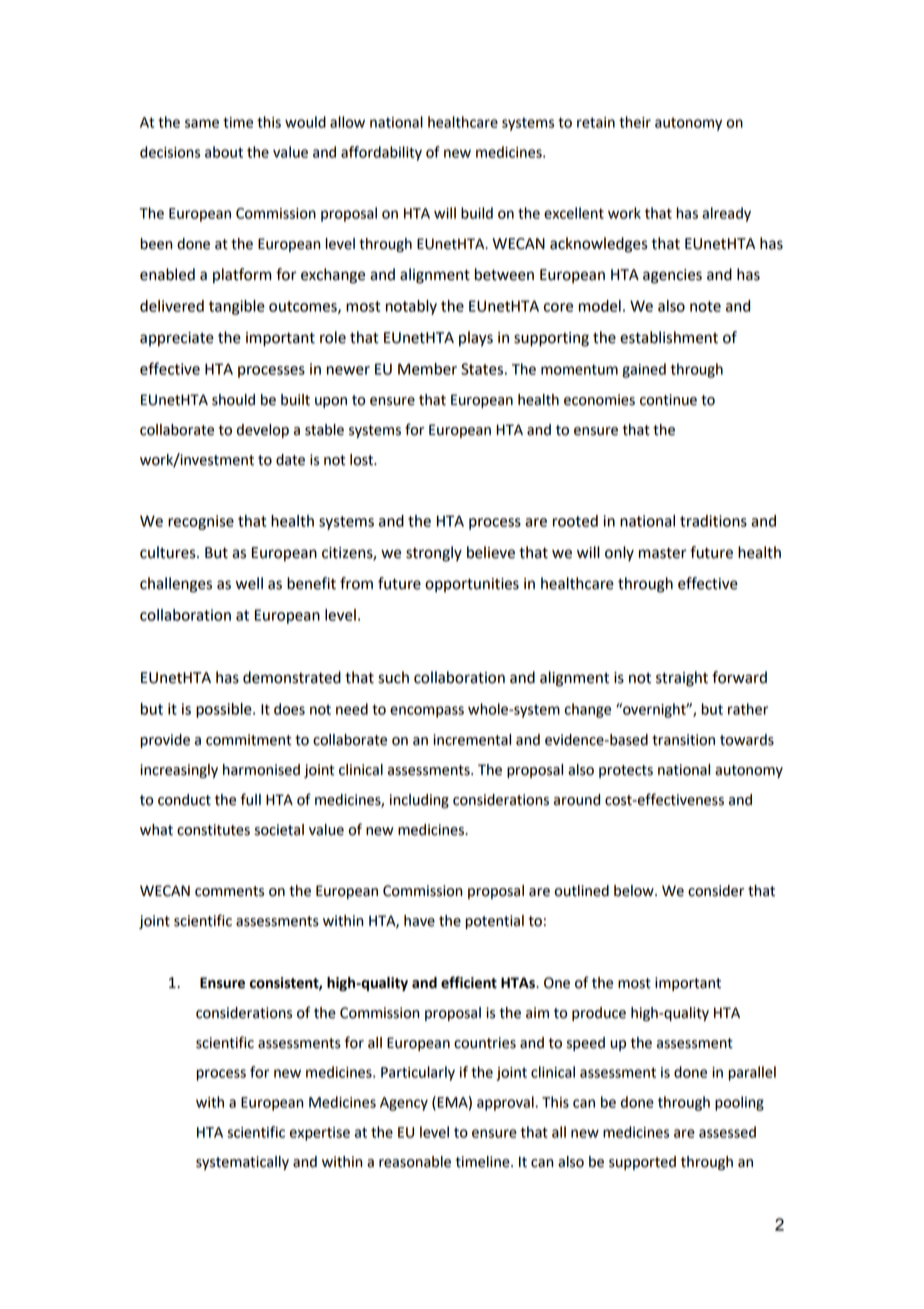 Image resolution: width=924 pixels, height=1309 pixels. Describe the element at coordinates (476, 339) in the screenshot. I see `plays` at that location.
